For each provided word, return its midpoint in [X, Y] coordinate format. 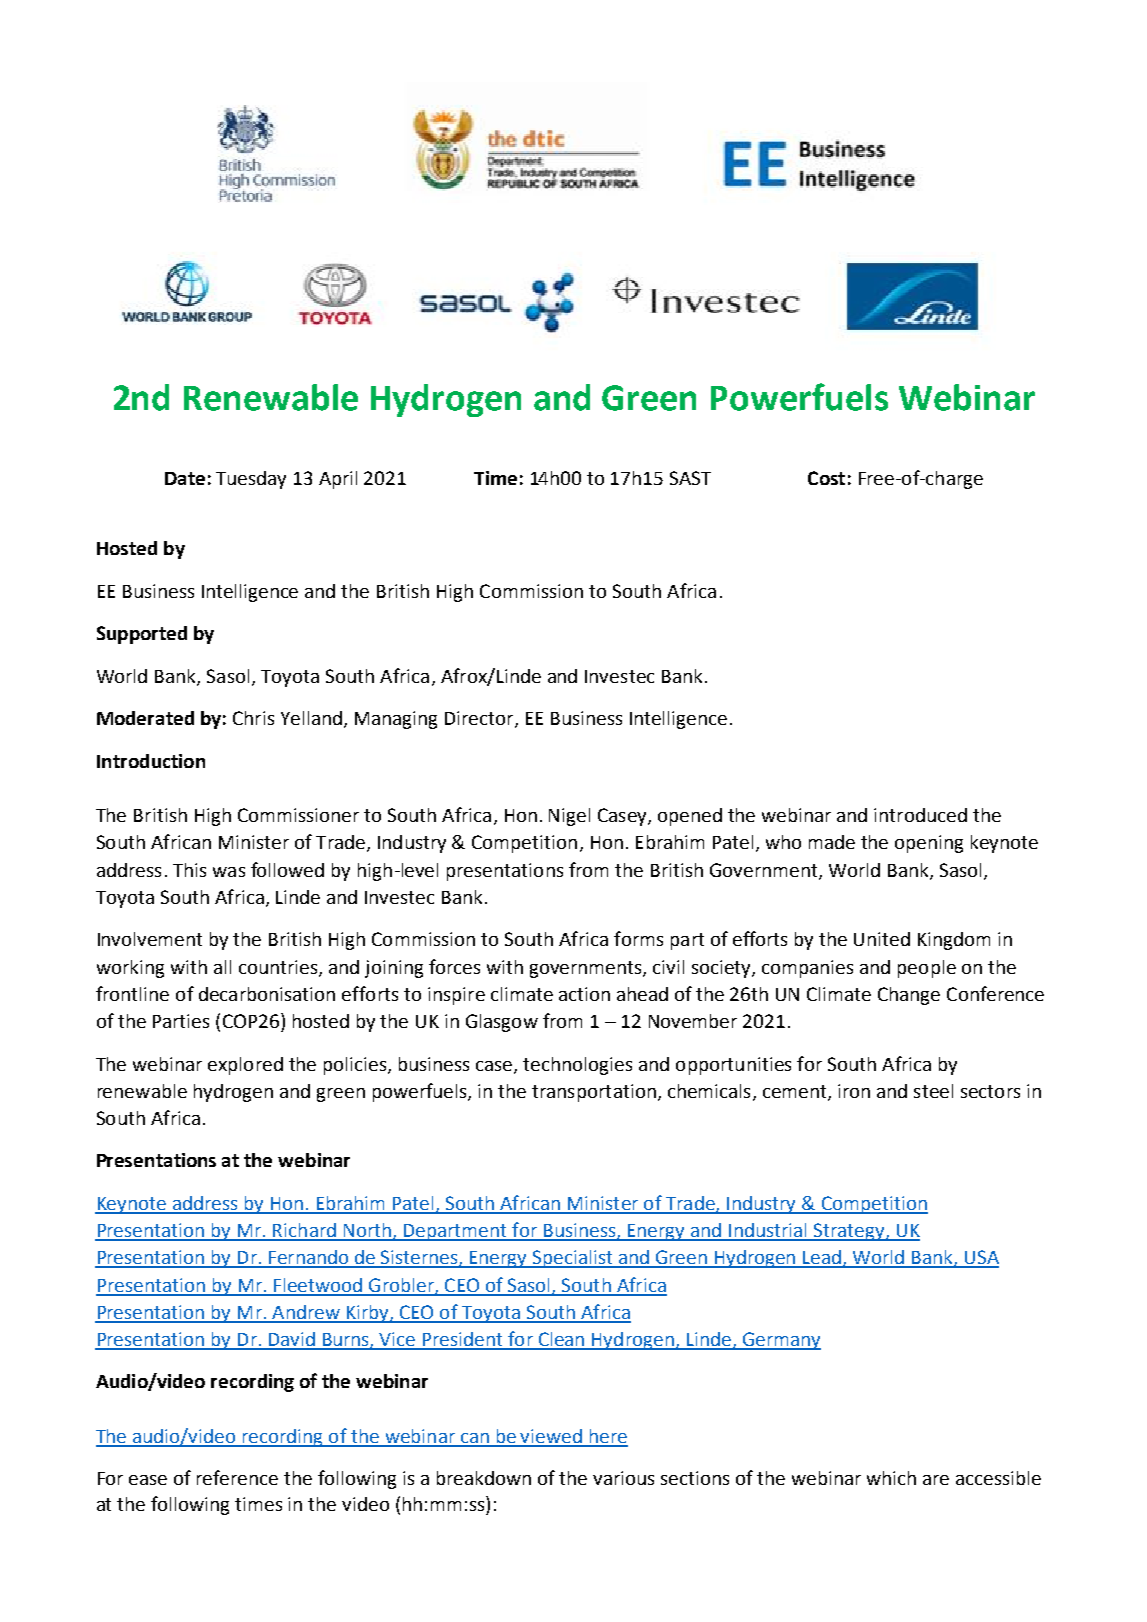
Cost [826, 478]
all [222, 967]
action [584, 994]
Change [909, 996]
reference [237, 1477]
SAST [690, 478]
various [623, 1478]
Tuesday [251, 480]
